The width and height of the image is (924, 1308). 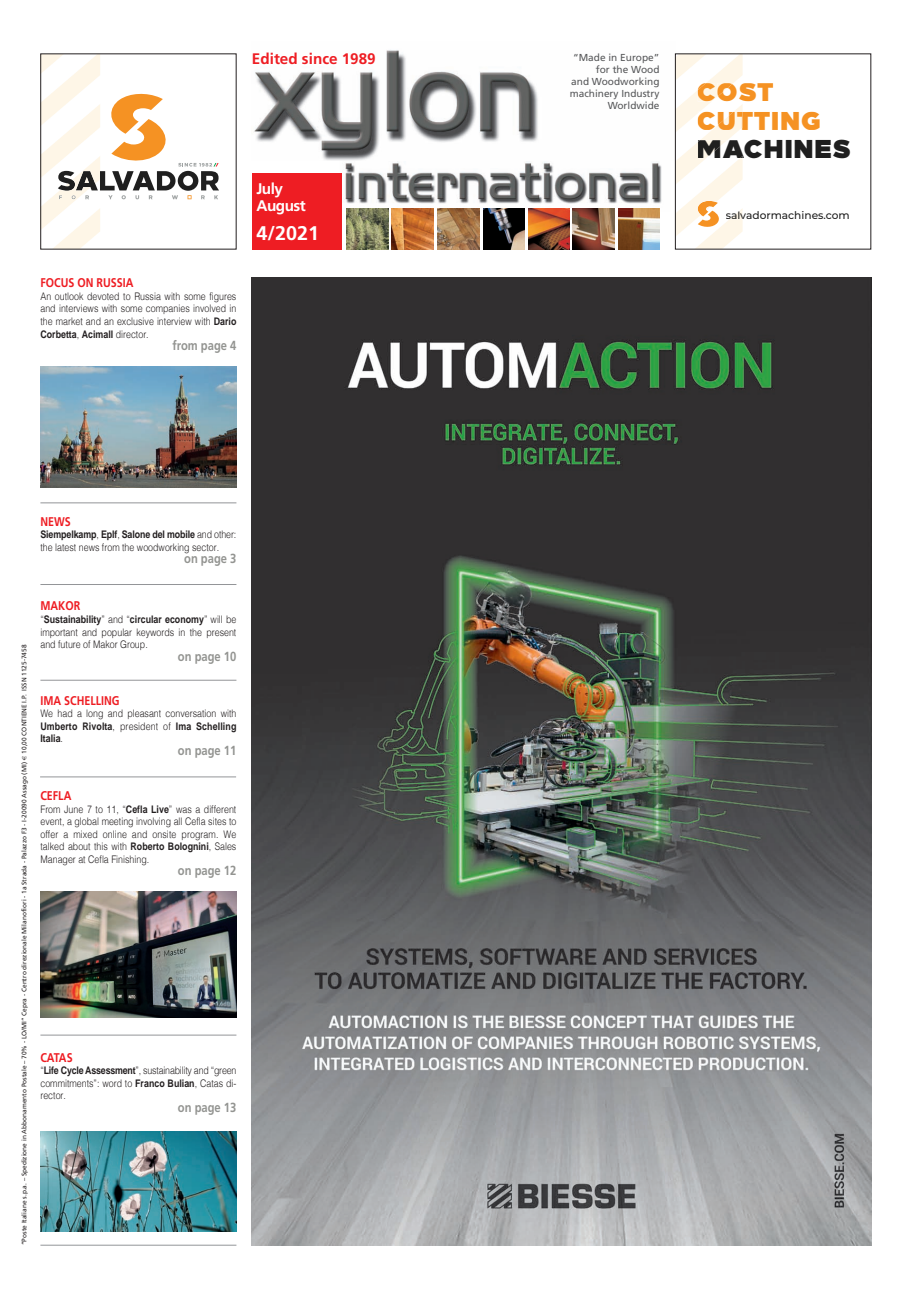 I want to click on Cycle, so click(x=72, y=1071).
